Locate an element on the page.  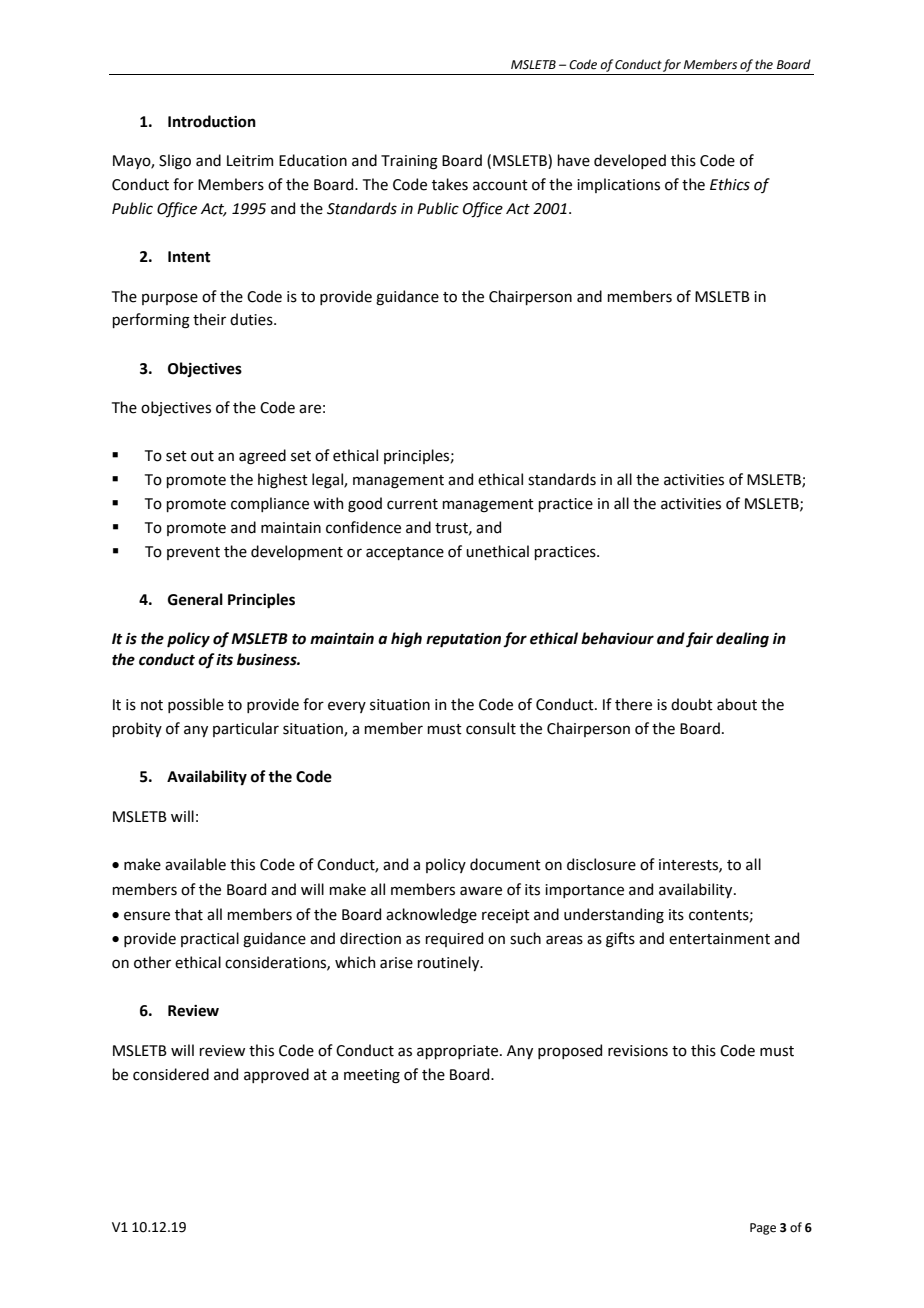
meeting is located at coordinates (372, 1076).
